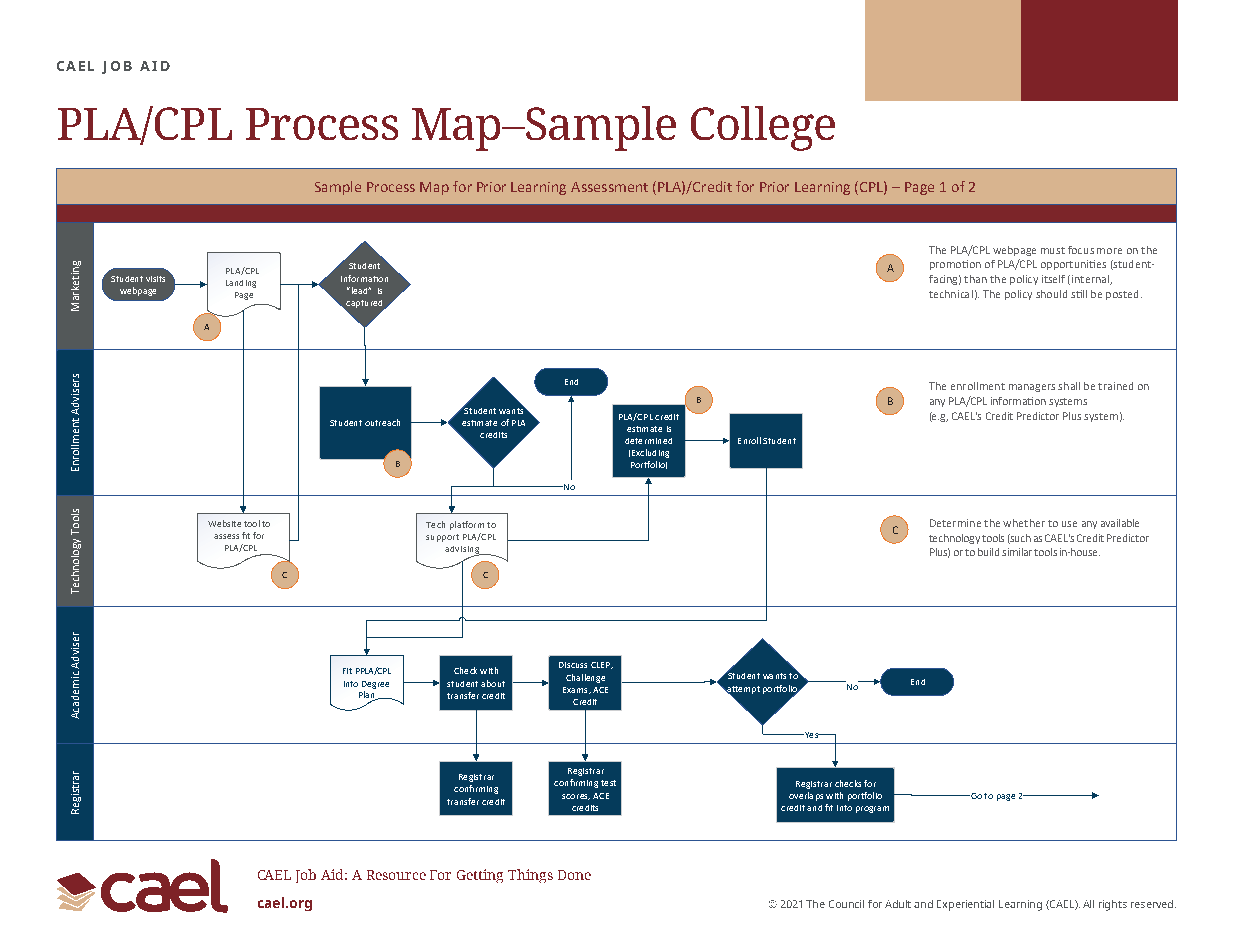  What do you see at coordinates (396, 875) in the image?
I see `Resource` at bounding box center [396, 875].
